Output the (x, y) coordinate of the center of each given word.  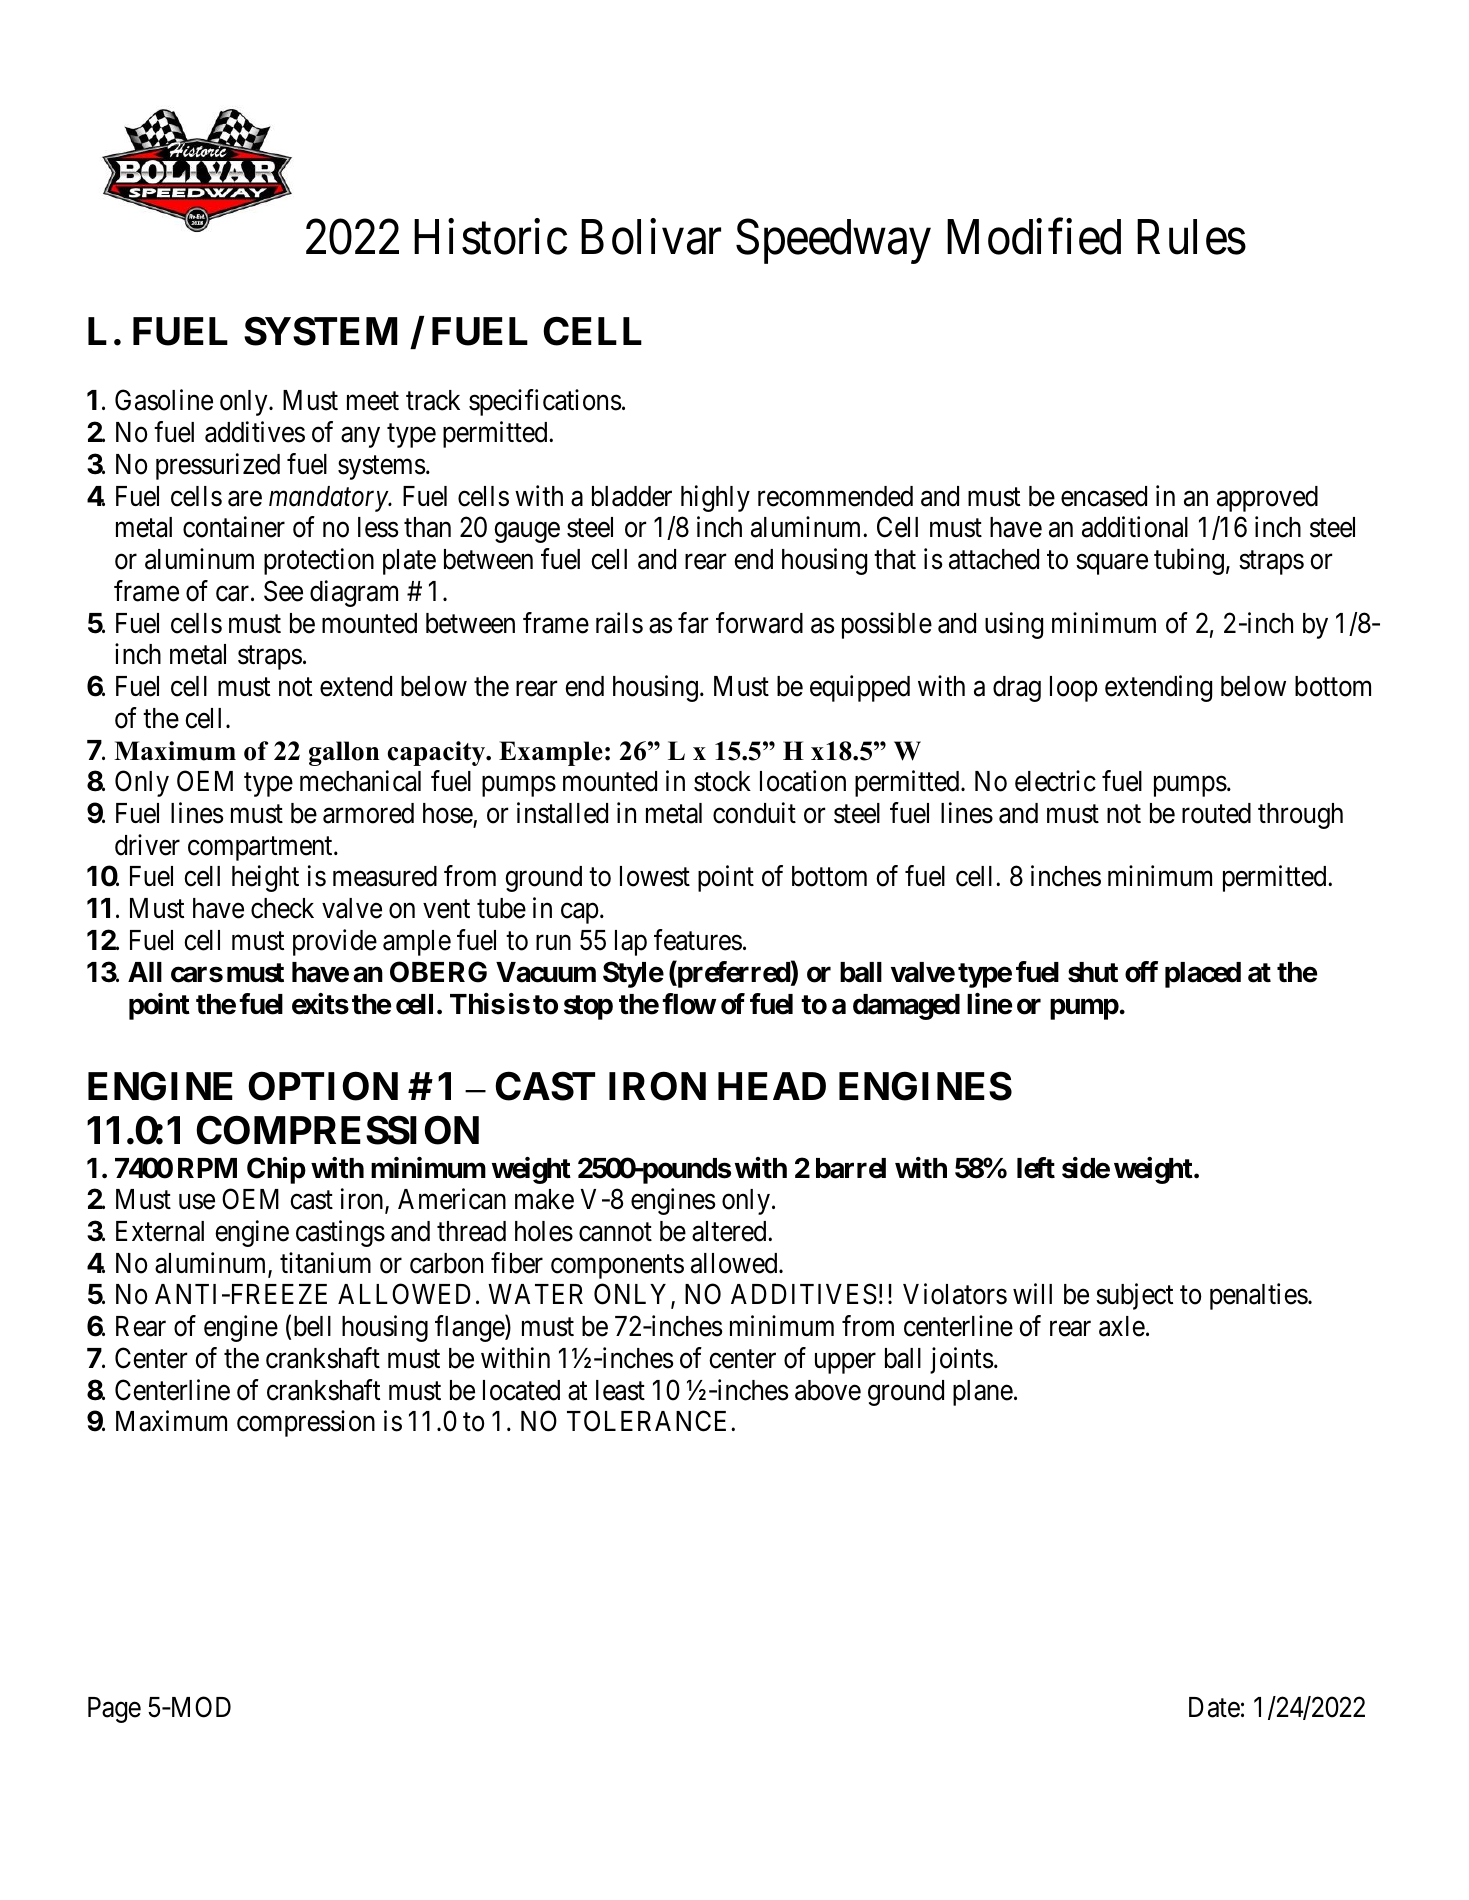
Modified (1034, 237)
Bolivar (651, 237)
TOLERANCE (649, 1421)
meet (373, 401)
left (1036, 1168)
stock (722, 781)
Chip (276, 1170)
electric (1055, 781)
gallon (344, 753)
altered (730, 1231)
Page (114, 1710)
